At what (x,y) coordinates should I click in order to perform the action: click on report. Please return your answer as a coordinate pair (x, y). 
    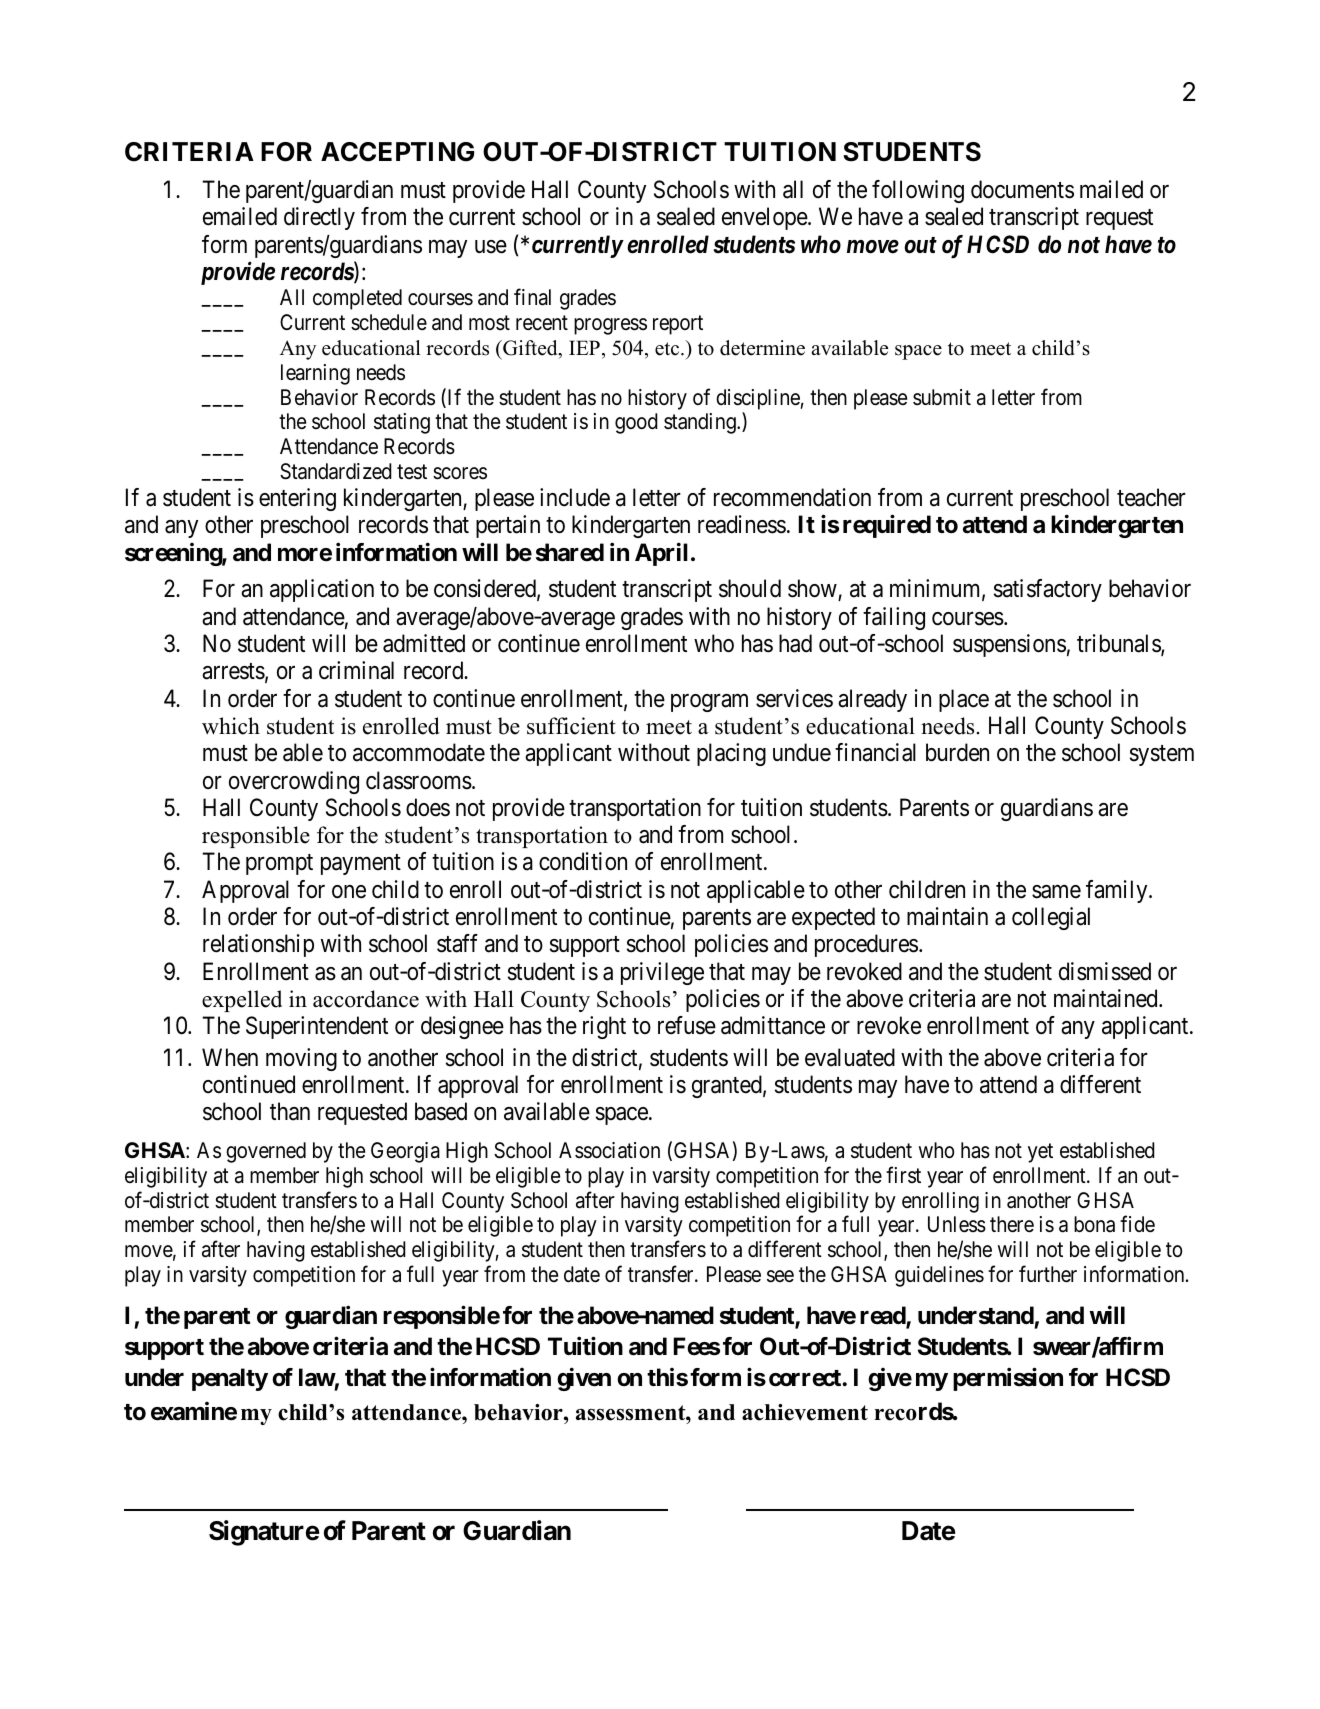
    Looking at the image, I should click on (678, 325).
